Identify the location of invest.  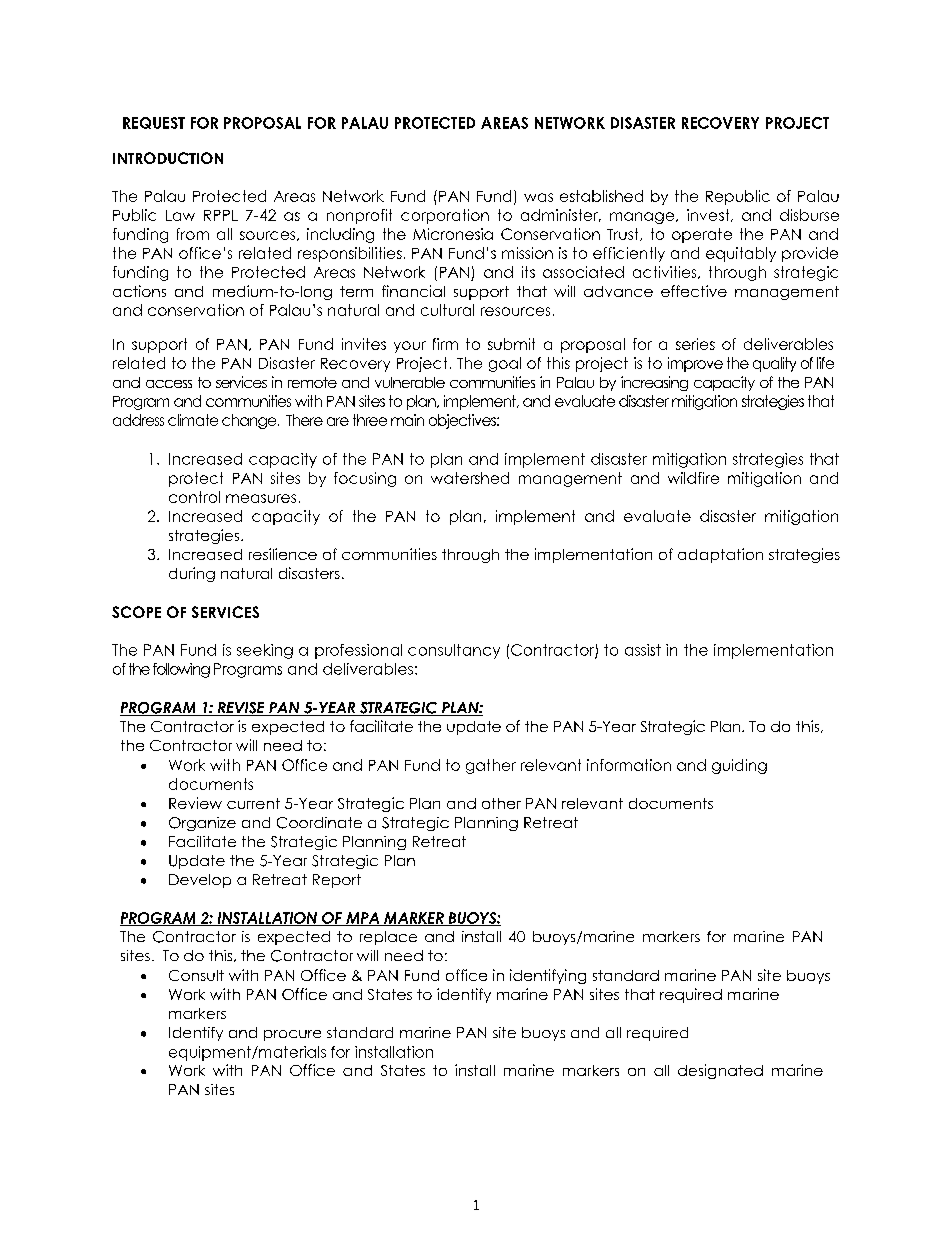
(709, 215).
